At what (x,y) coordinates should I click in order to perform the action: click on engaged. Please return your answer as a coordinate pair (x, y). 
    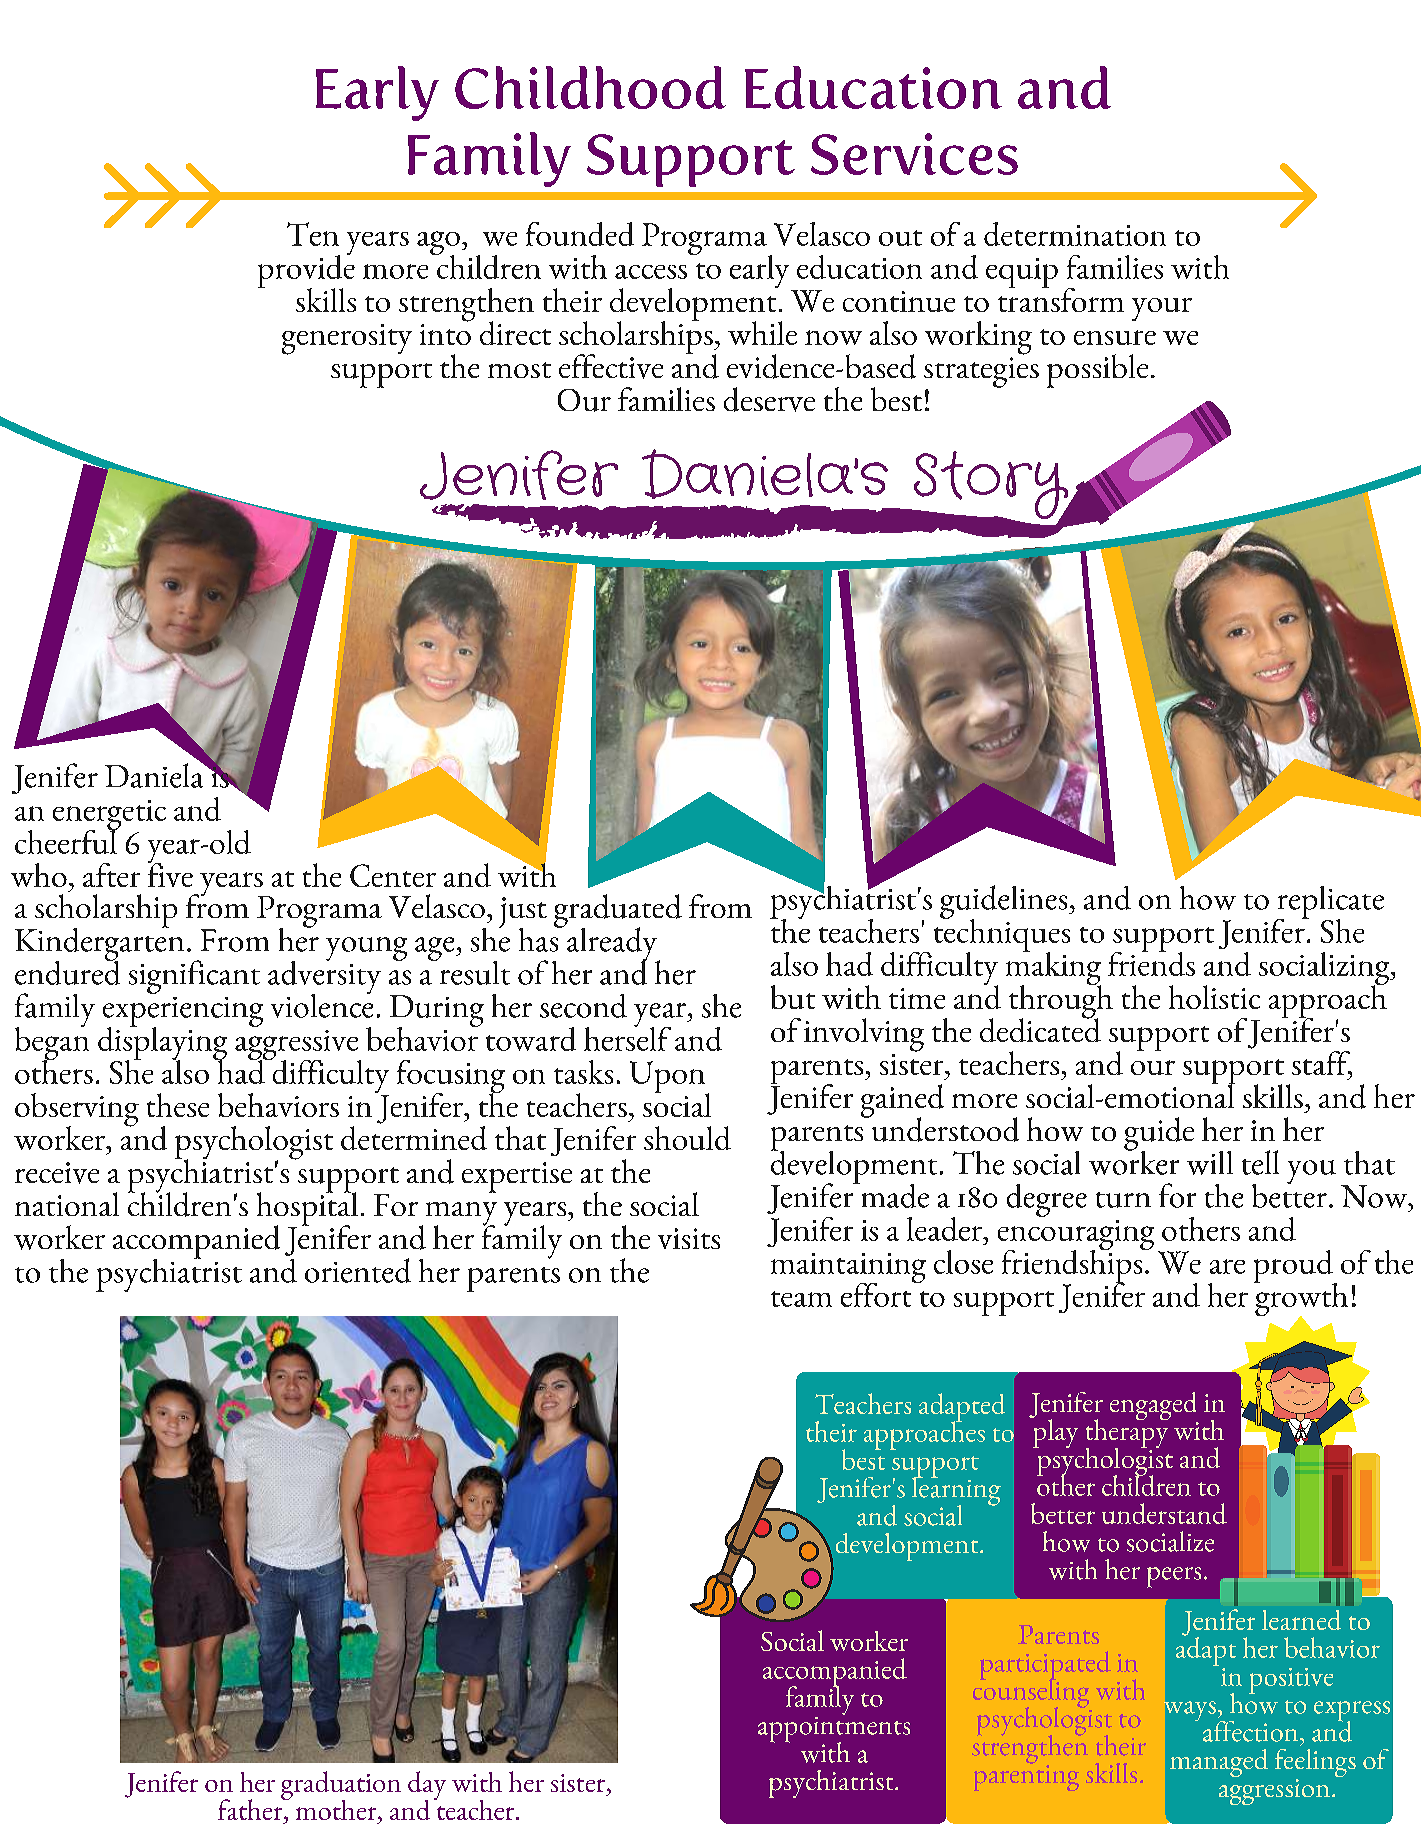
    Looking at the image, I should click on (1154, 1407).
